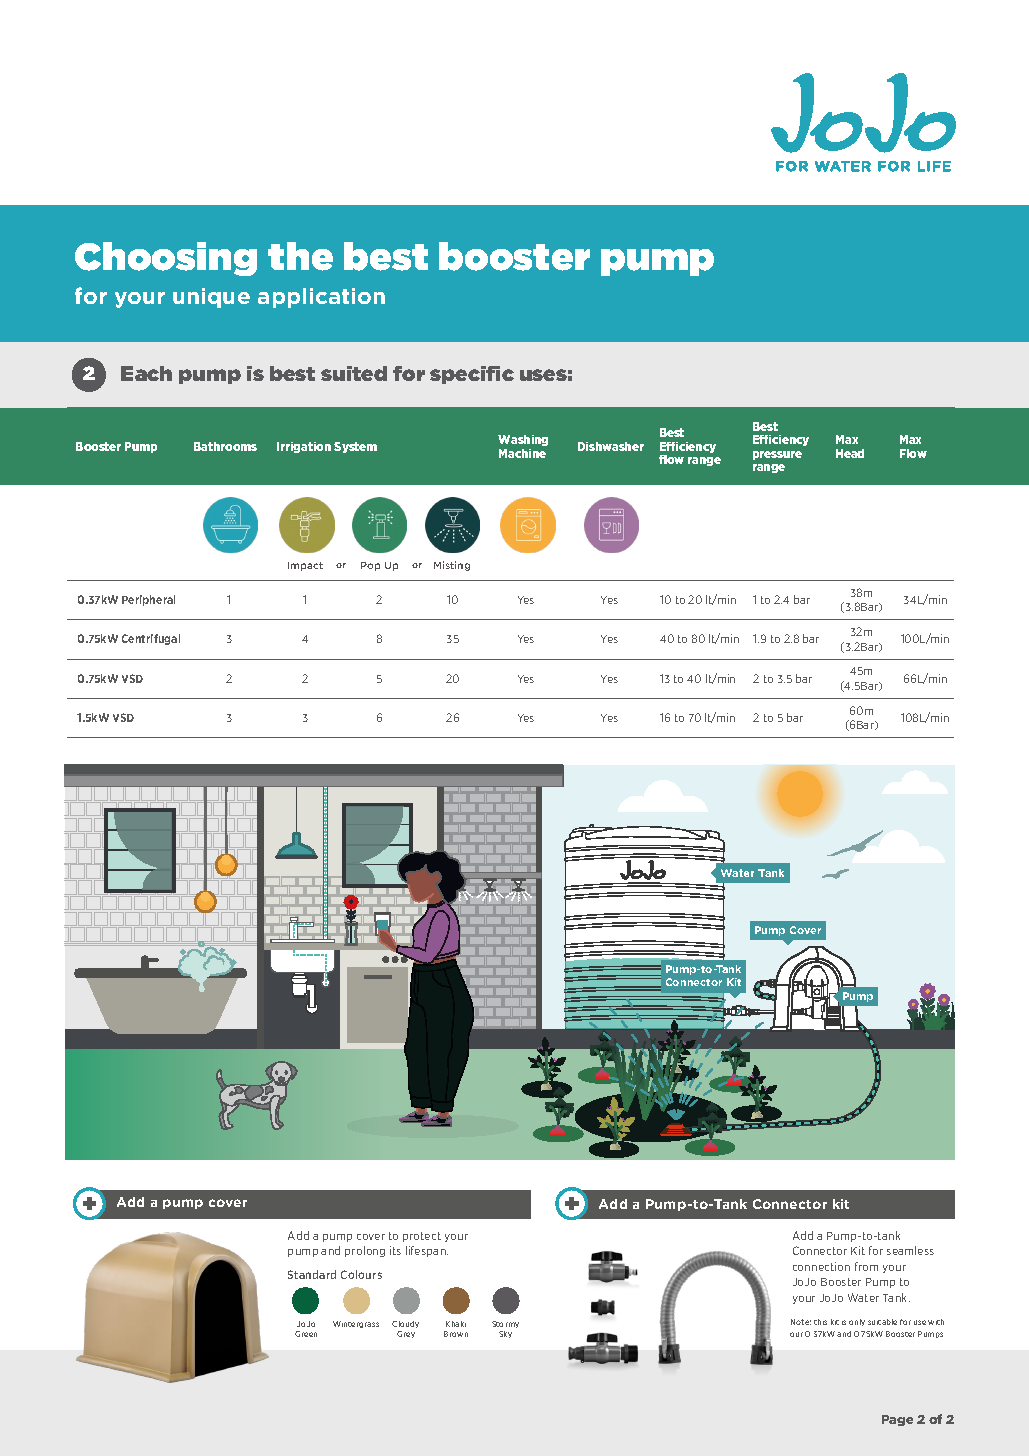 This document has width=1029, height=1456. I want to click on Sky, so click(505, 1334).
